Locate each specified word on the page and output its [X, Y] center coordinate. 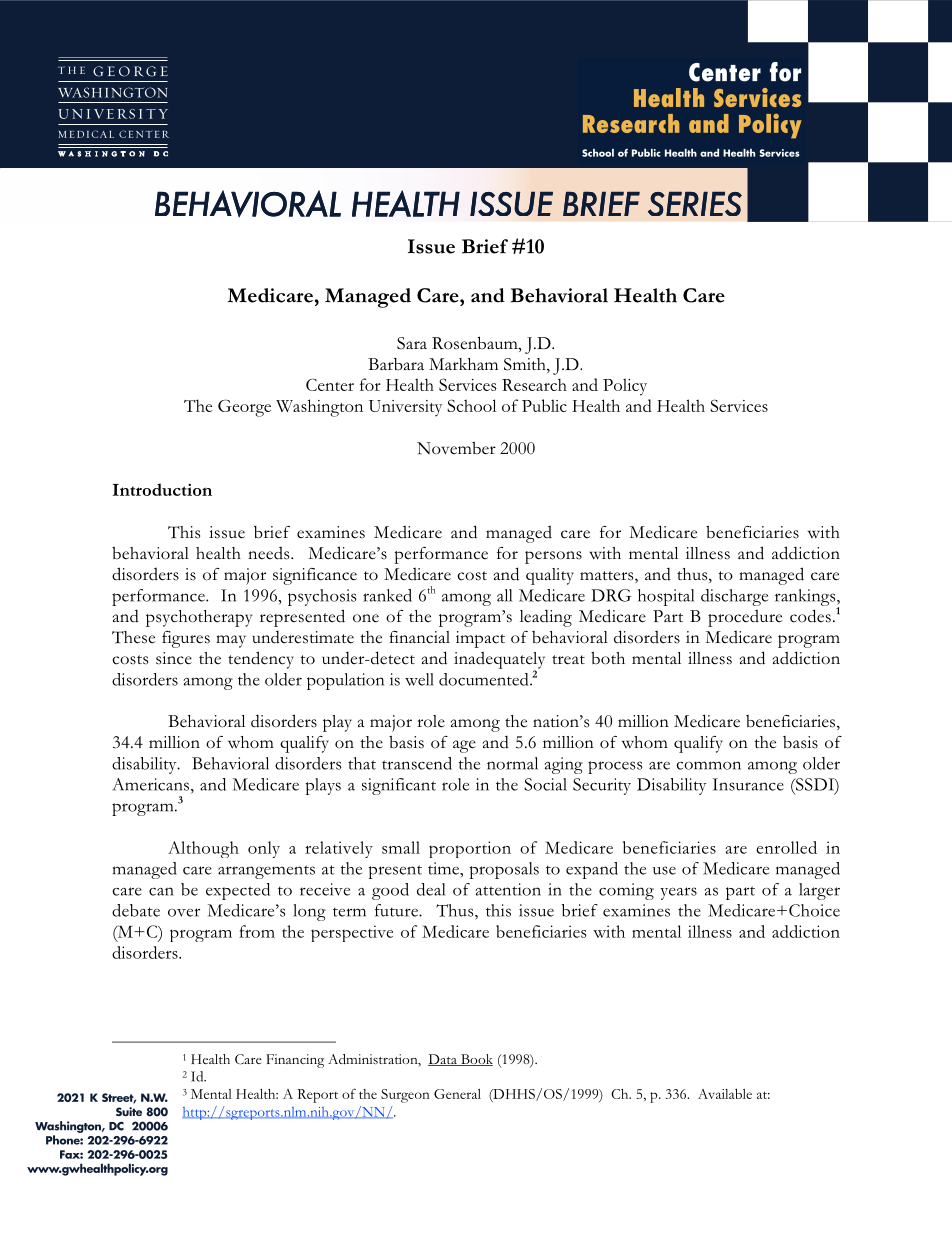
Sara [412, 343]
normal [512, 763]
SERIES [695, 204]
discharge [734, 597]
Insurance [748, 784]
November [456, 448]
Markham [463, 364]
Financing [295, 1061]
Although [203, 849]
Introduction [162, 489]
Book [475, 1060]
